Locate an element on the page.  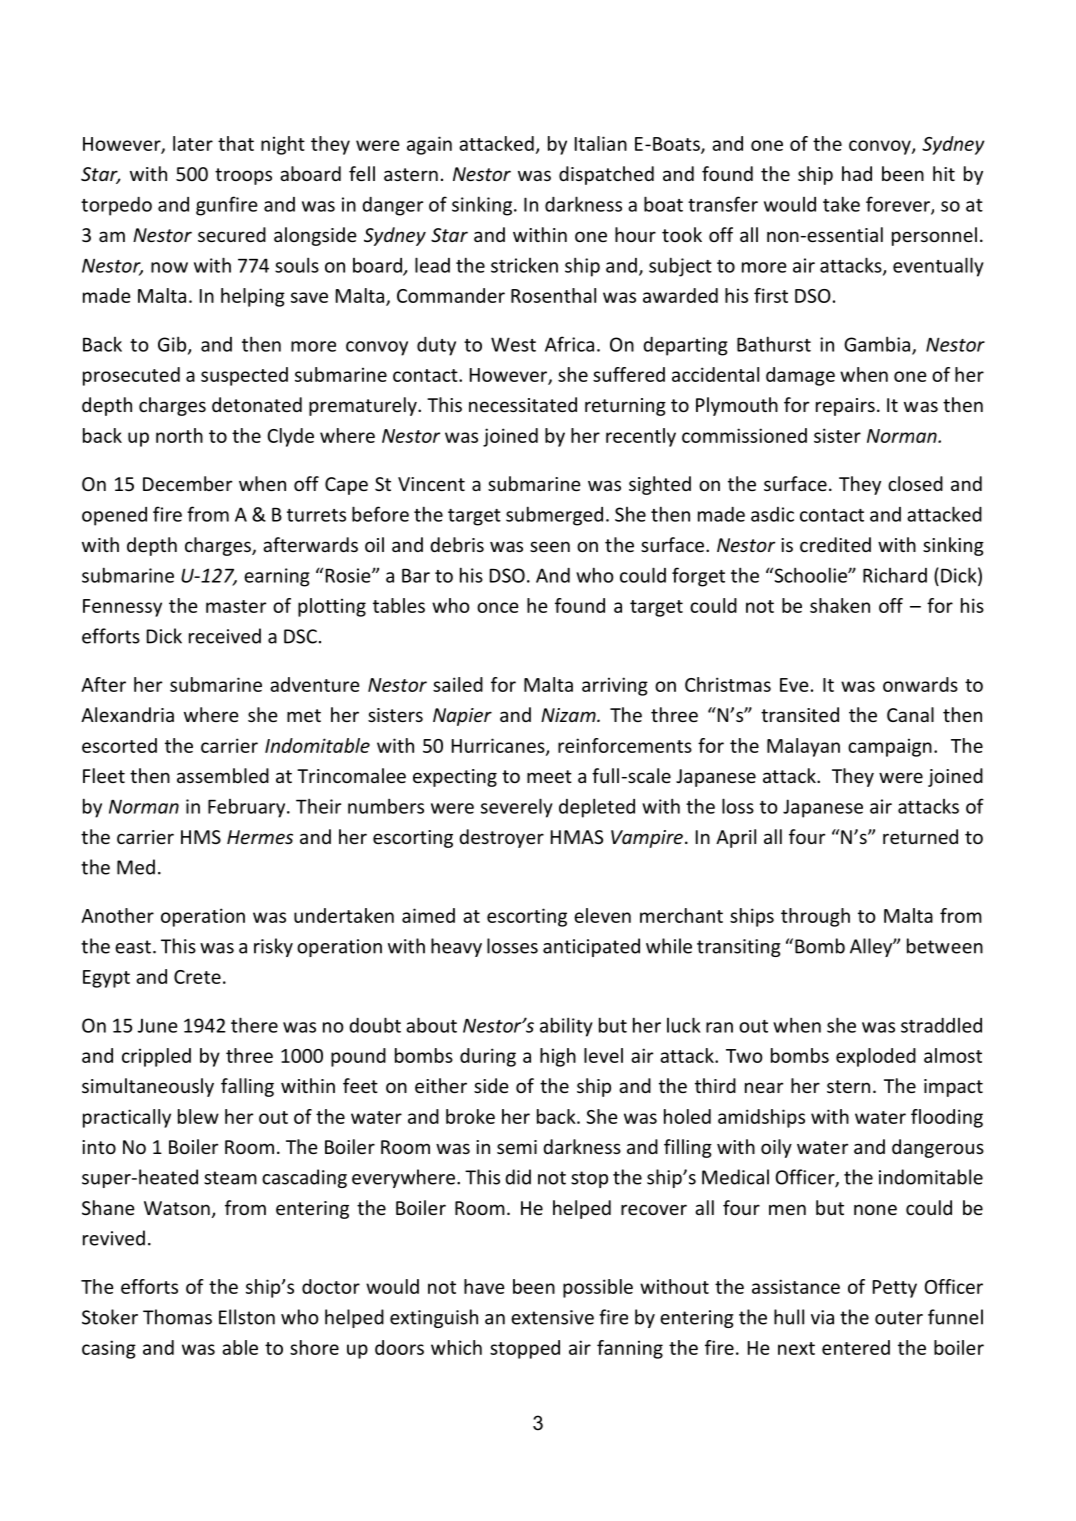
campaign is located at coordinates (890, 748).
